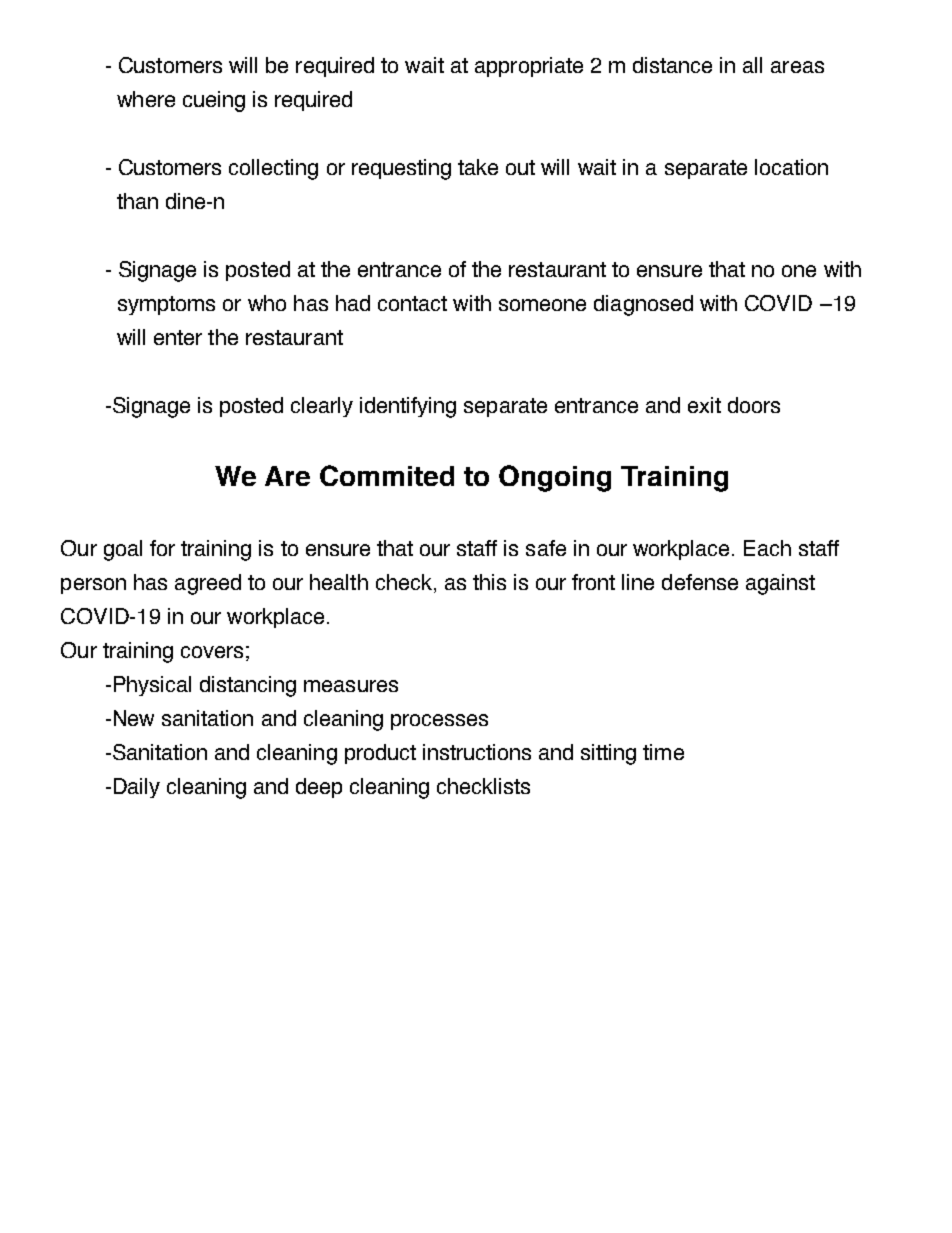 The image size is (952, 1233). I want to click on exit, so click(704, 405).
